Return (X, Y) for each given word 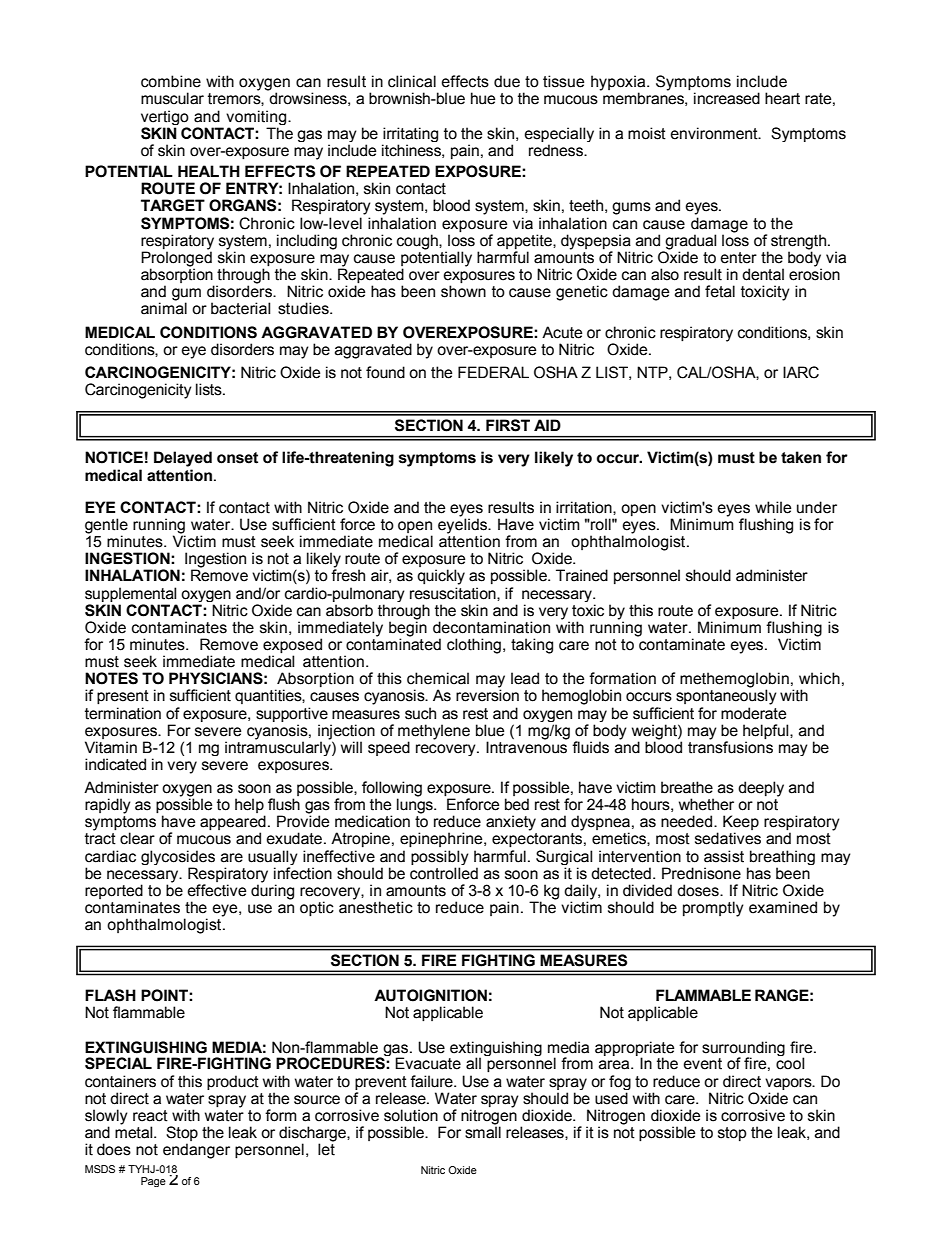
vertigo (165, 117)
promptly (713, 909)
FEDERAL (493, 372)
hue (483, 98)
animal (164, 307)
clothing (474, 646)
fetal (720, 291)
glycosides (178, 857)
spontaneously (726, 696)
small (483, 1131)
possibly (440, 857)
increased (727, 98)
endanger (196, 1151)
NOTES (111, 678)
